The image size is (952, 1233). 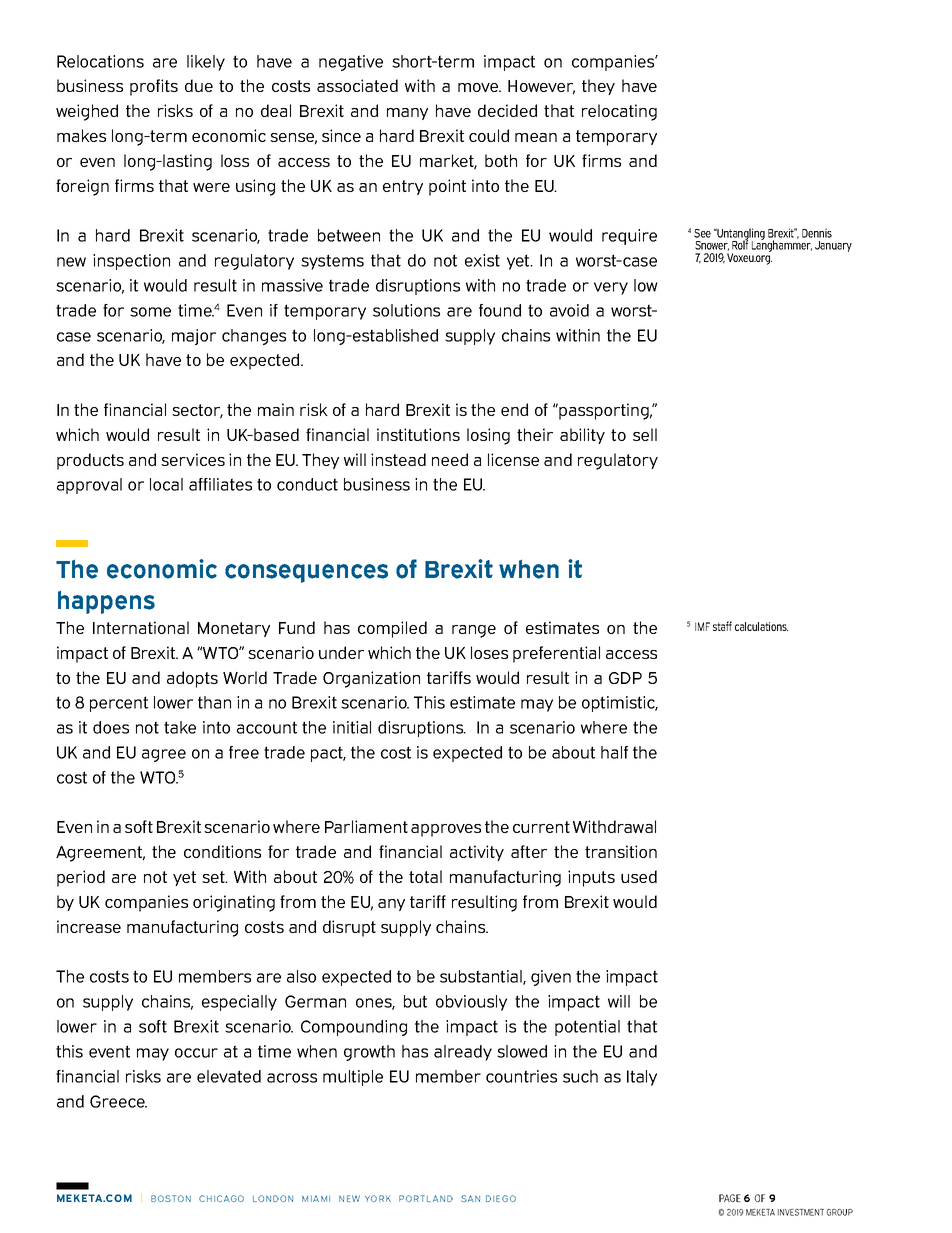 I want to click on sell, so click(x=645, y=434).
